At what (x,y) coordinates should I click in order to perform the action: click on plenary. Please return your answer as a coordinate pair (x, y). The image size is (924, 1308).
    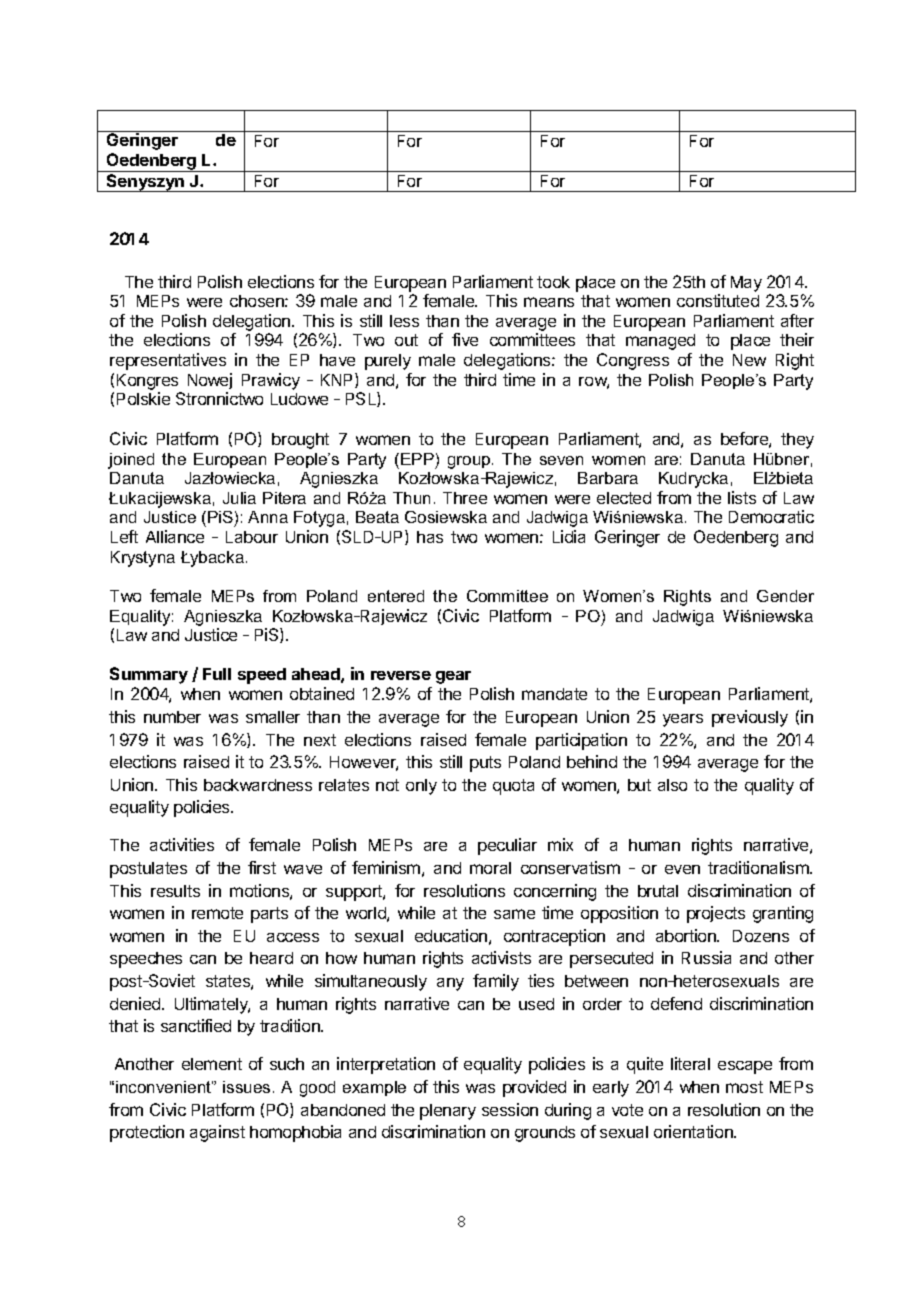
    Looking at the image, I should click on (448, 1112).
